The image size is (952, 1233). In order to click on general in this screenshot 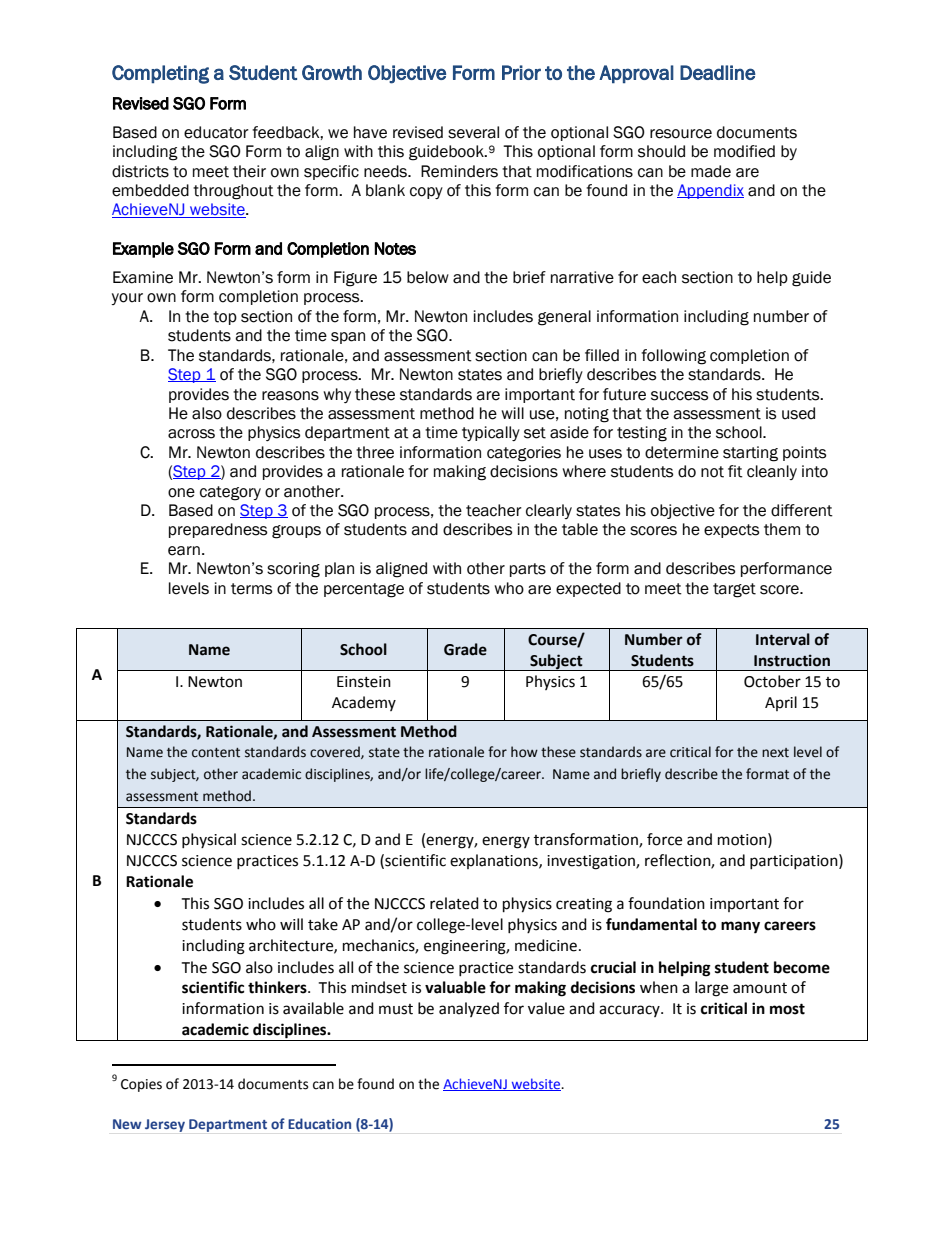, I will do `click(564, 318)`.
